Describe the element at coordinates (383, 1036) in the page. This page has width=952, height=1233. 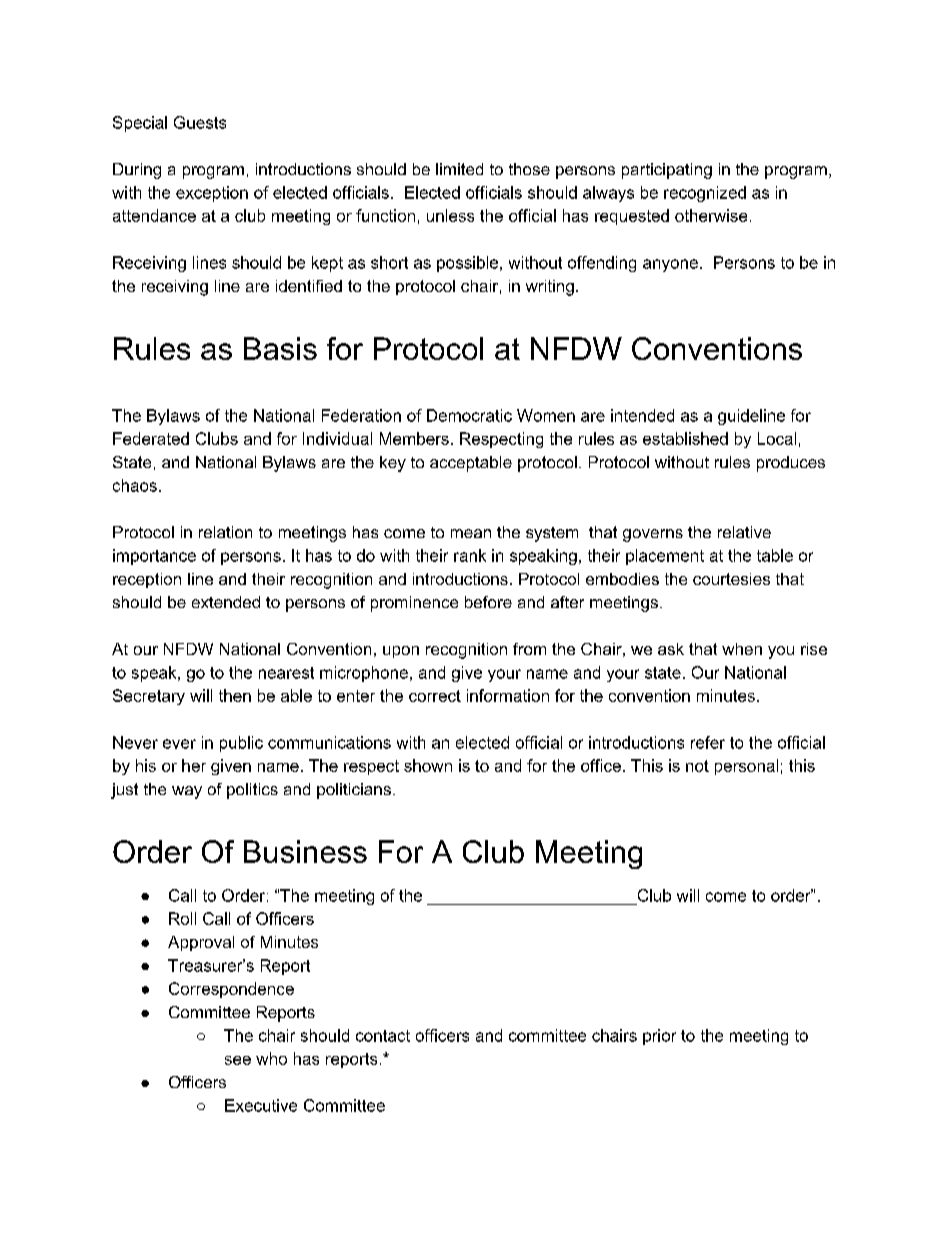
I see `contact` at that location.
